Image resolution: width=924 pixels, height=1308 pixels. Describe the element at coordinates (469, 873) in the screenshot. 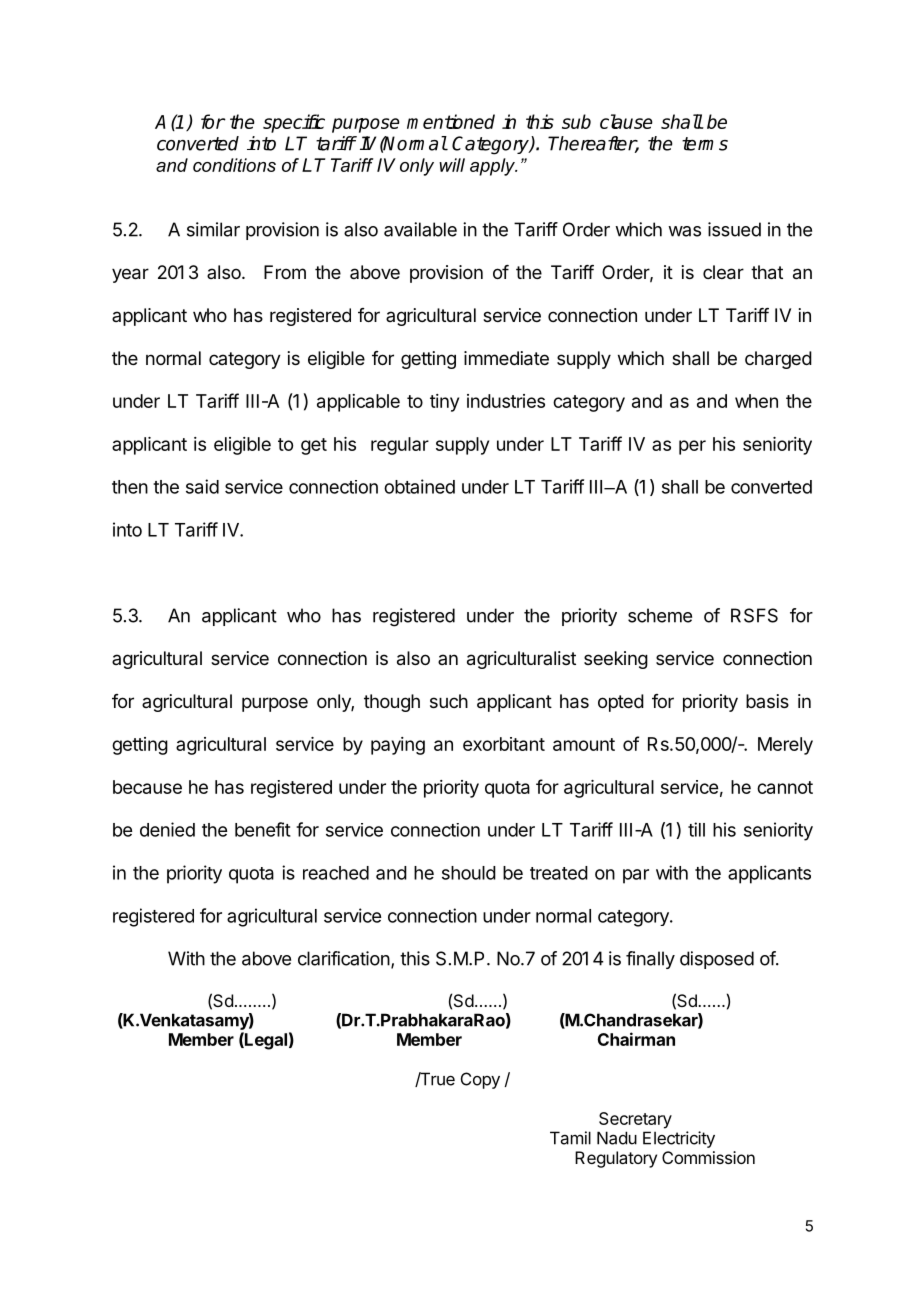

I see `should` at that location.
